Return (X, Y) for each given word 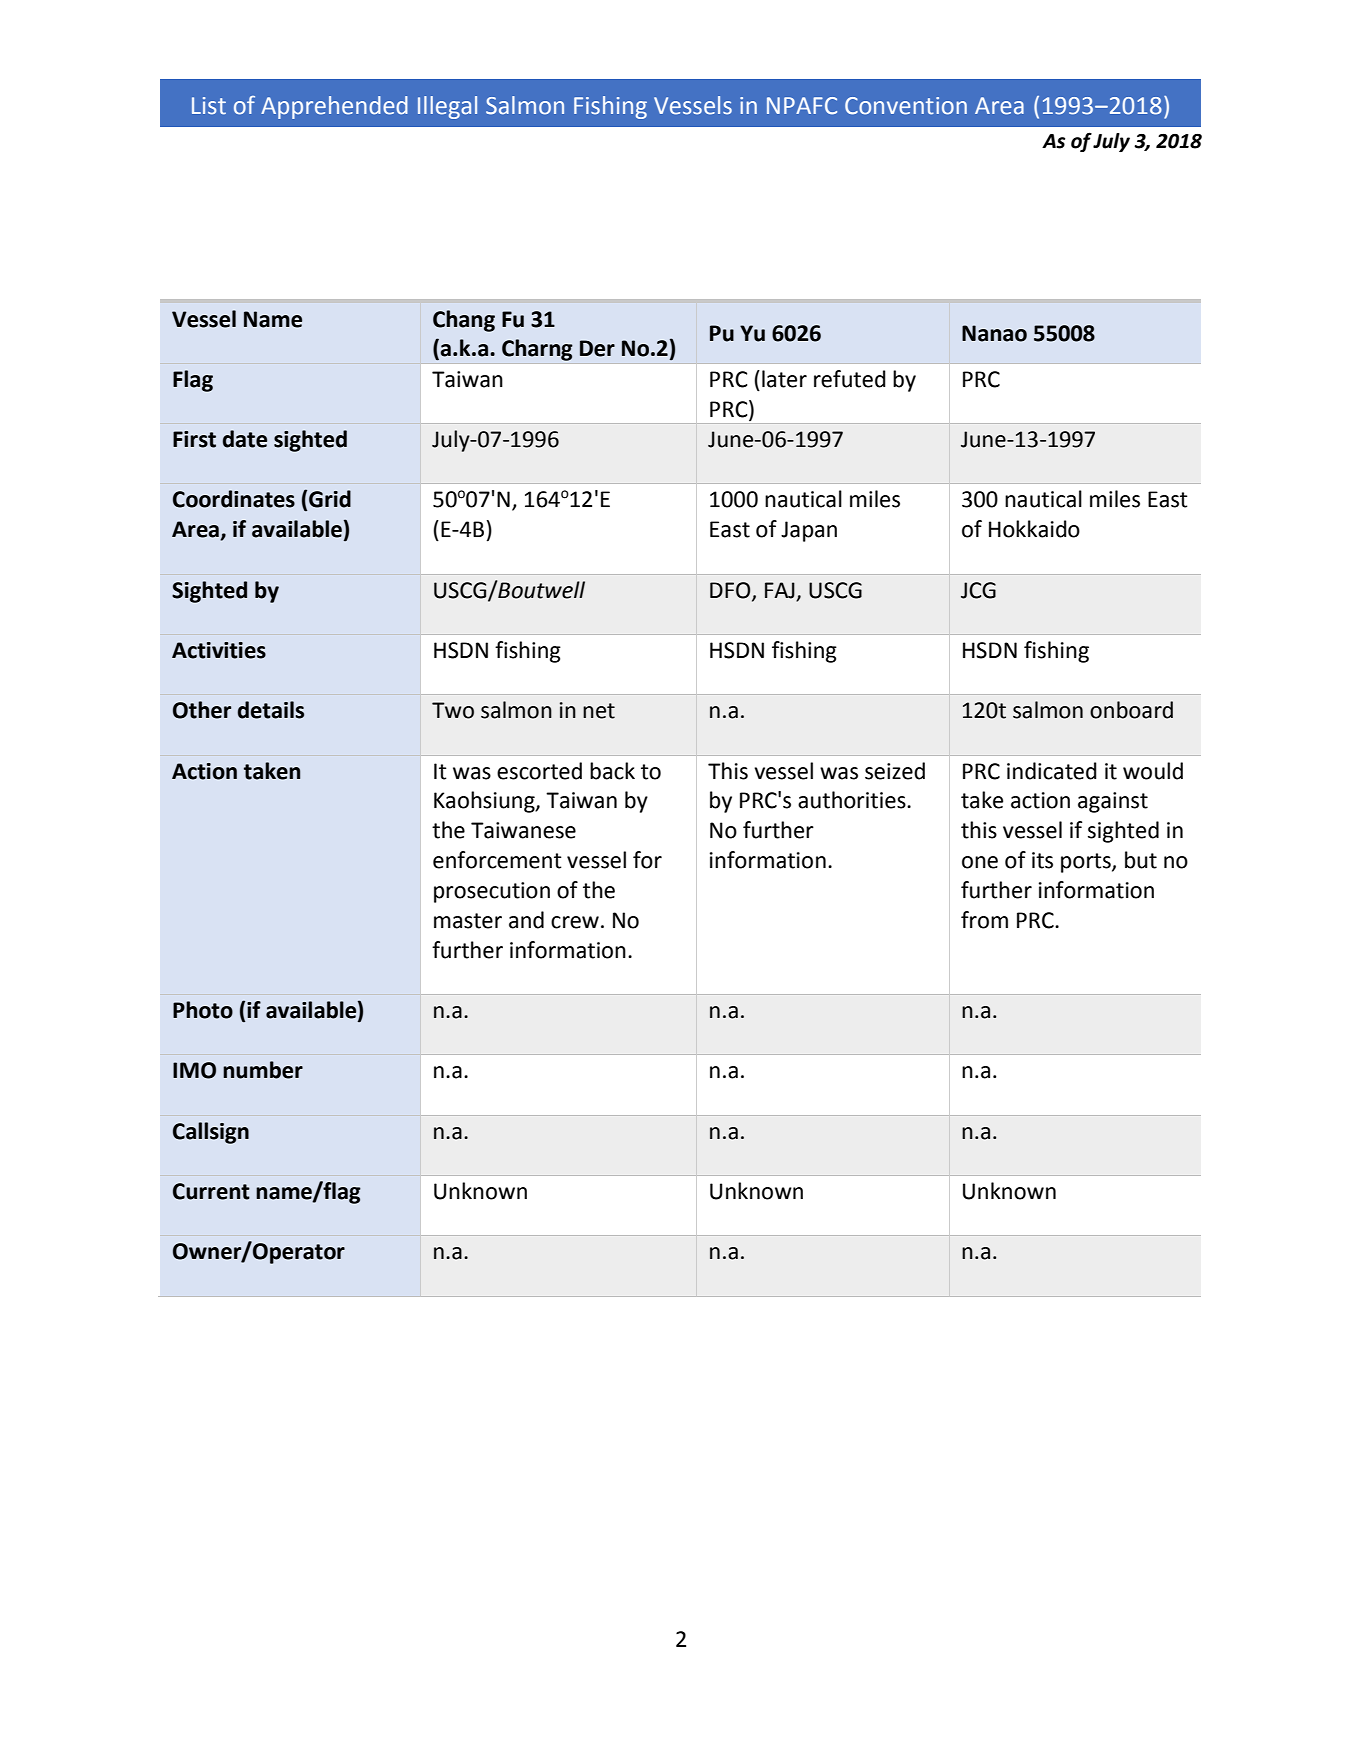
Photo (203, 1010)
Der (597, 348)
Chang (464, 321)
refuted (850, 379)
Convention (906, 106)
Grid (330, 499)
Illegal (447, 107)
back (612, 771)
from (984, 920)
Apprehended (334, 107)
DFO (731, 591)
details (271, 710)
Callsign (211, 1133)
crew (575, 922)
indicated (1052, 771)
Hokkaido (1034, 529)
